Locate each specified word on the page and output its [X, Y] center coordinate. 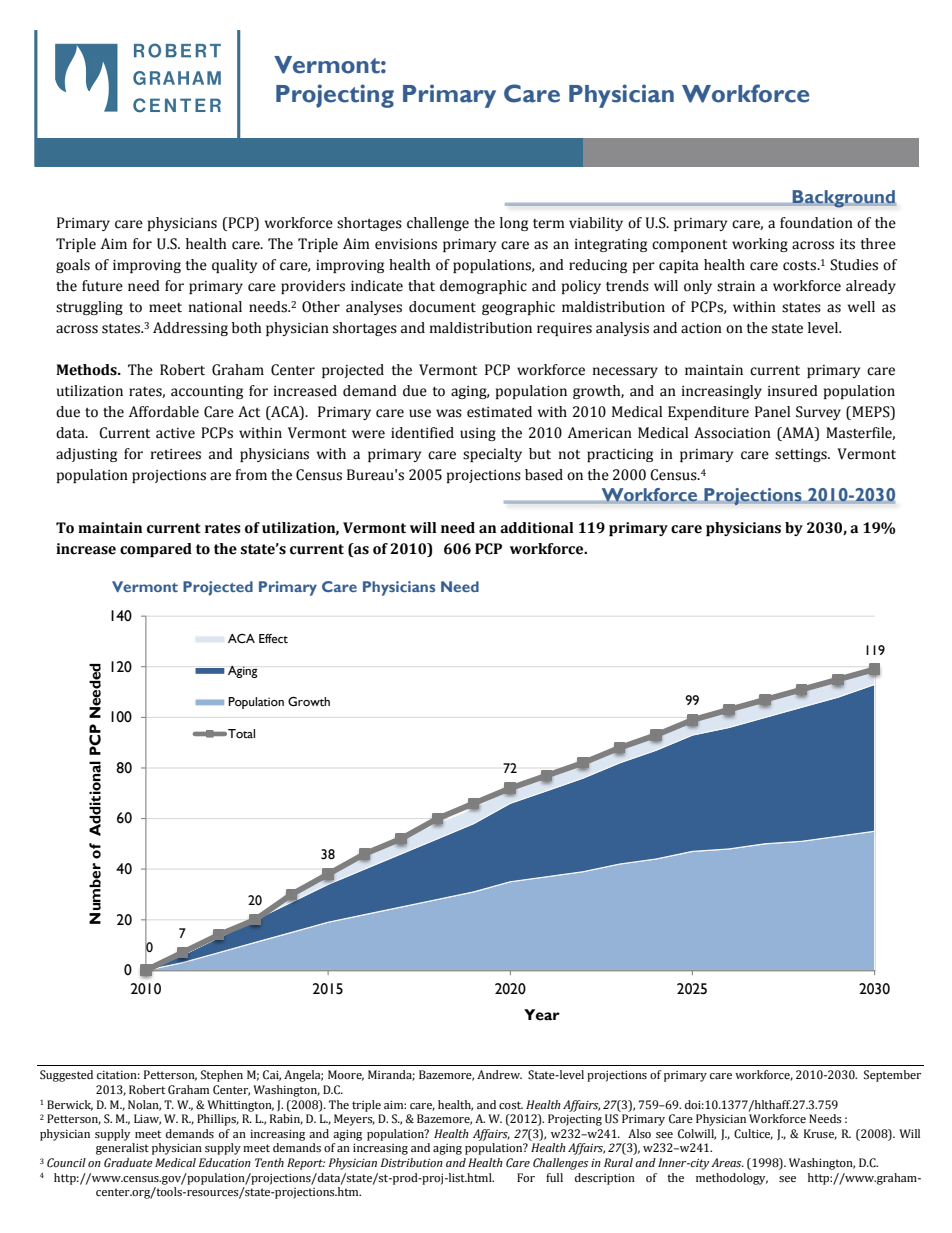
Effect [273, 639]
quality [234, 266]
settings [802, 455]
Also [639, 1133]
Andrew [499, 1074]
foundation [816, 223]
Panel [772, 412]
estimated [499, 412]
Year [542, 1015]
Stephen [222, 1076]
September [892, 1076]
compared [156, 550]
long [514, 224]
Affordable [164, 412]
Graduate [128, 1162]
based [544, 475]
